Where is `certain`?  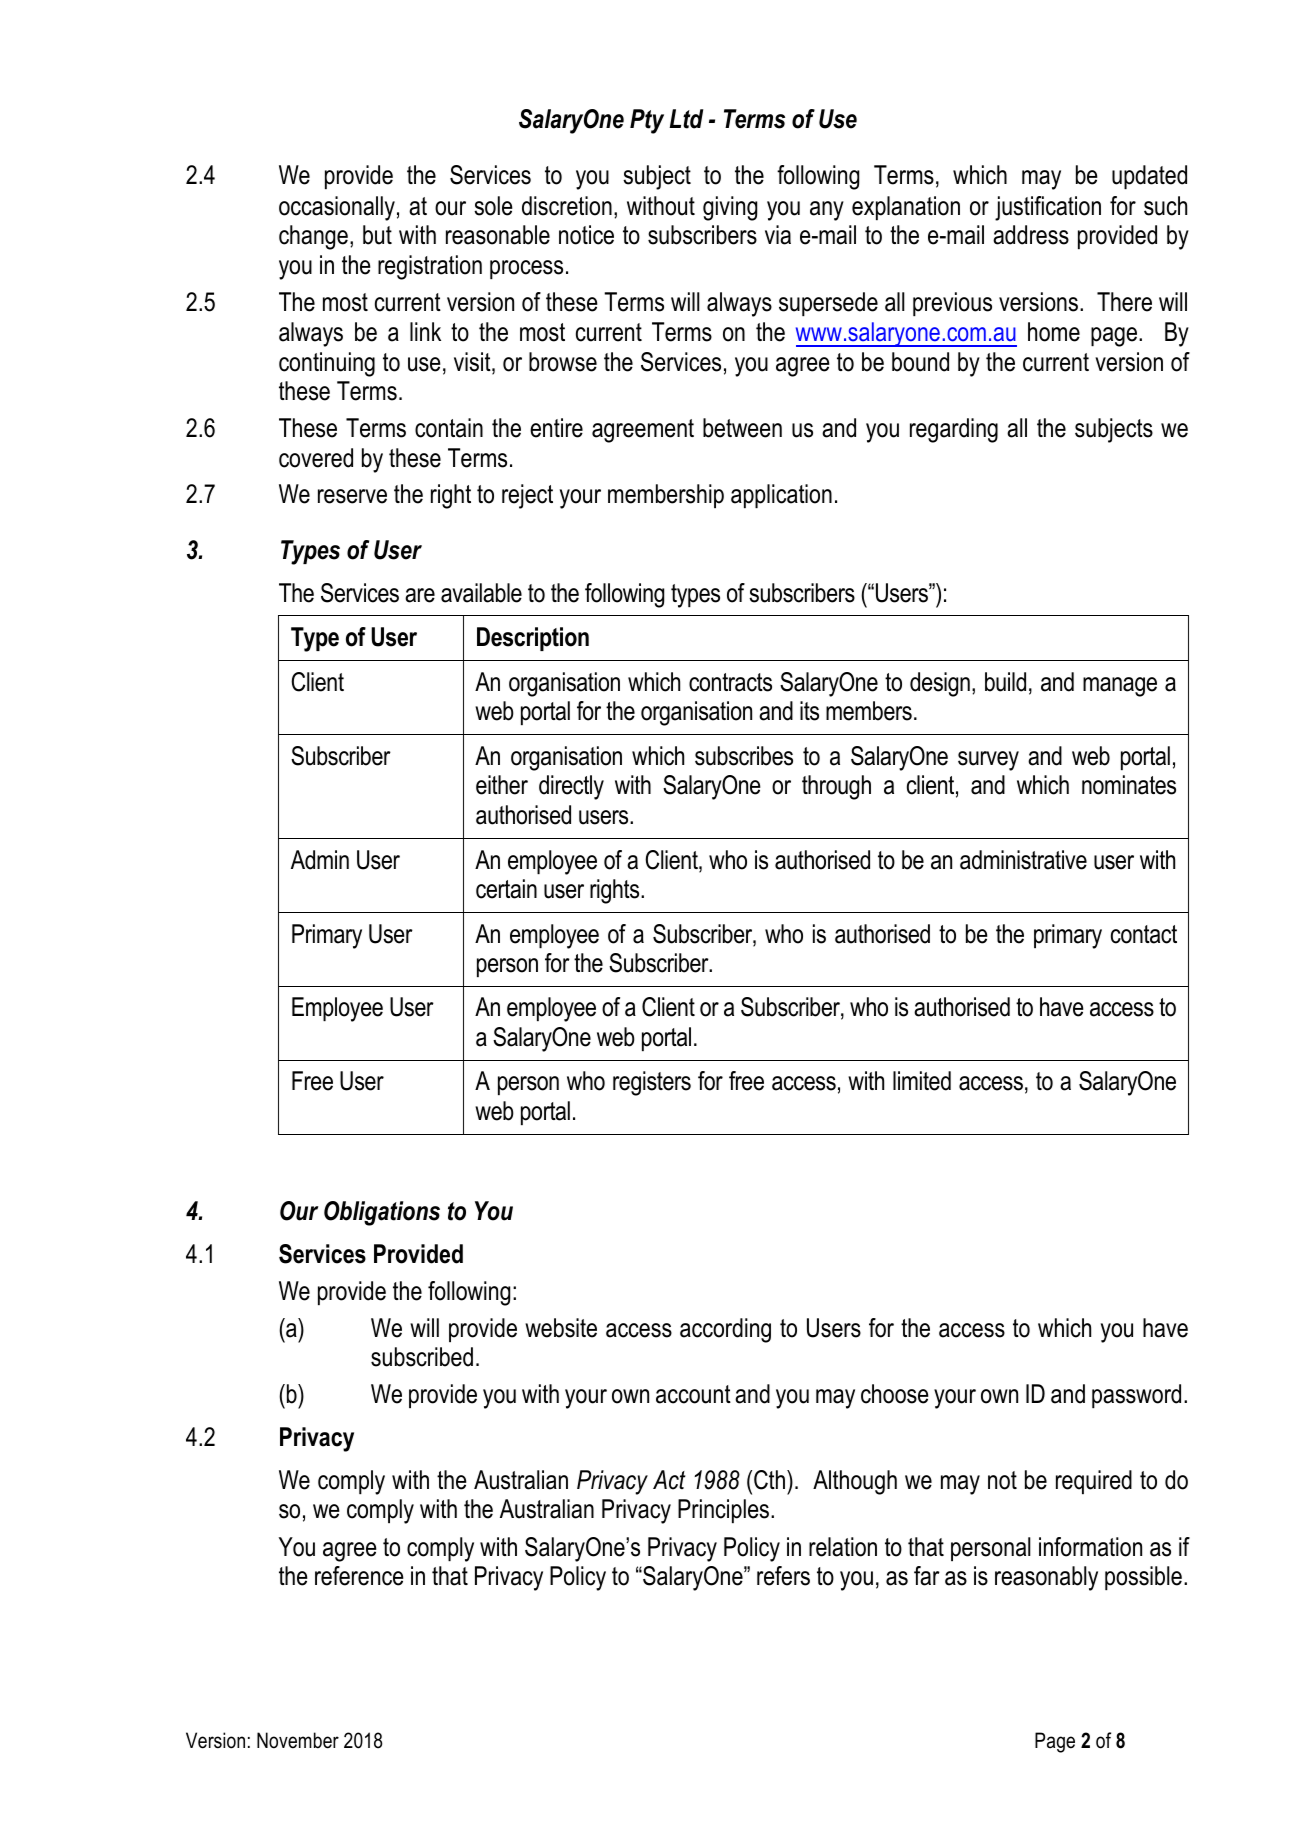 certain is located at coordinates (506, 889).
